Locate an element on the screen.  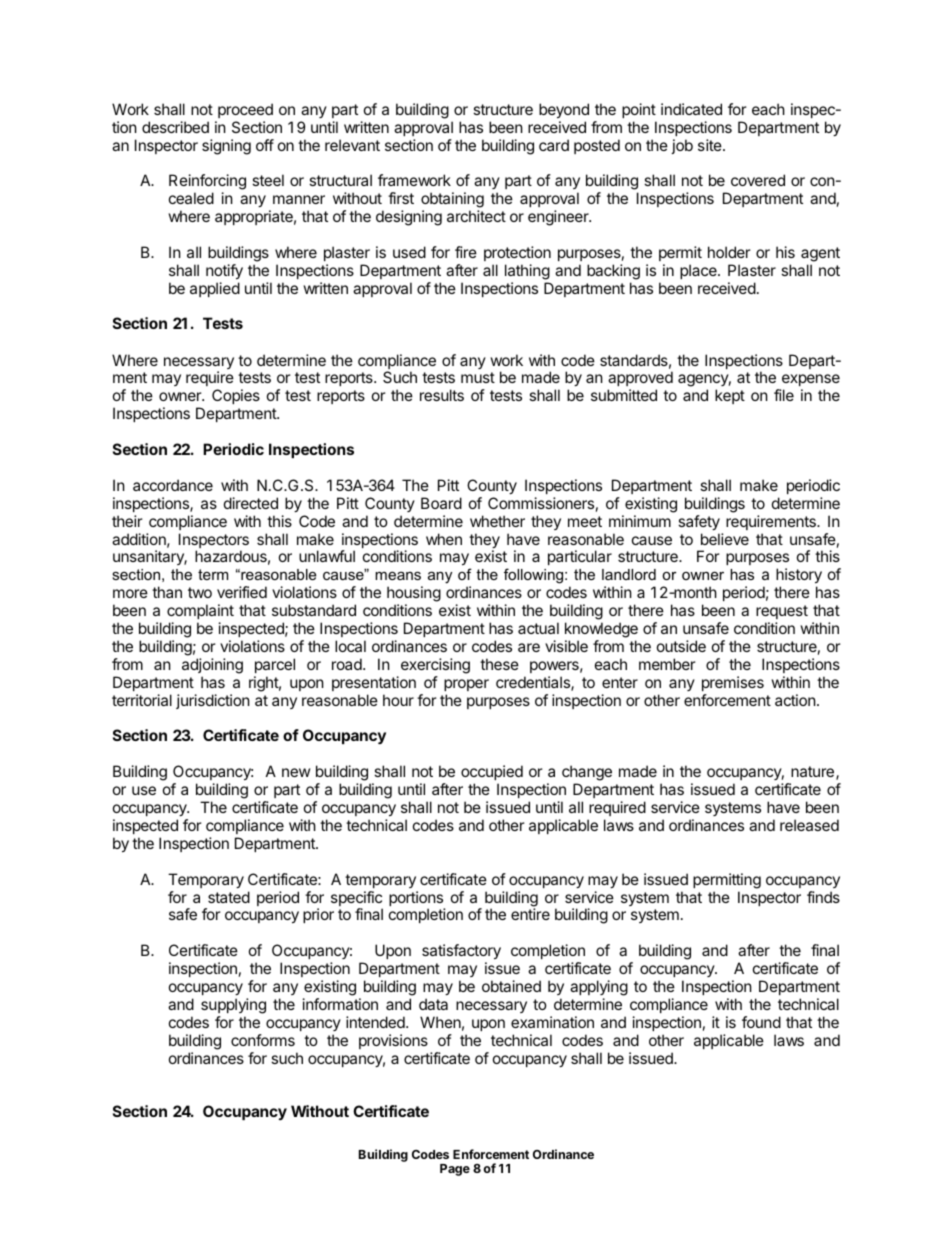
request is located at coordinates (782, 612).
